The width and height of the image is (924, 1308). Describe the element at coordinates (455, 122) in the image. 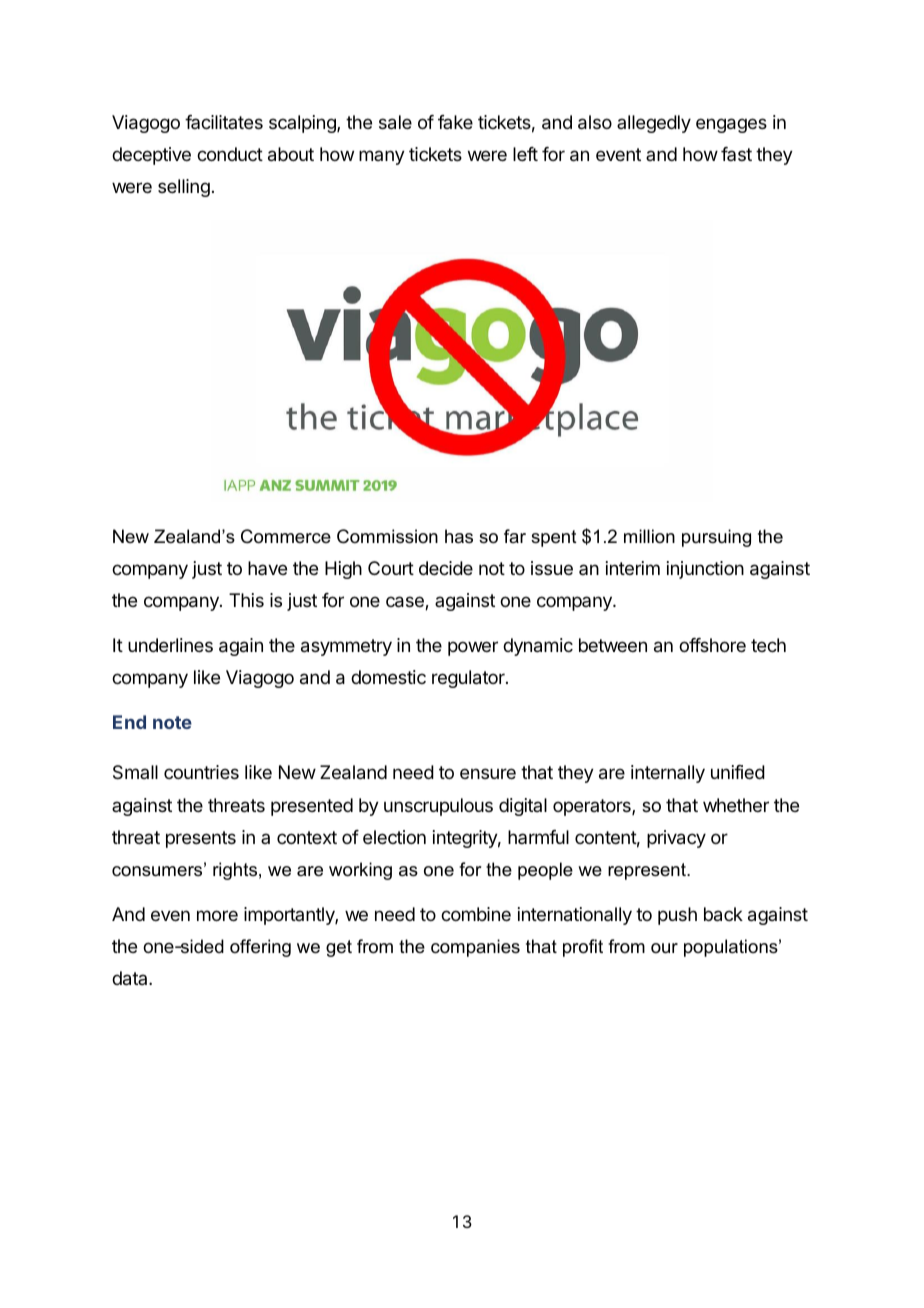

I see `fake` at that location.
